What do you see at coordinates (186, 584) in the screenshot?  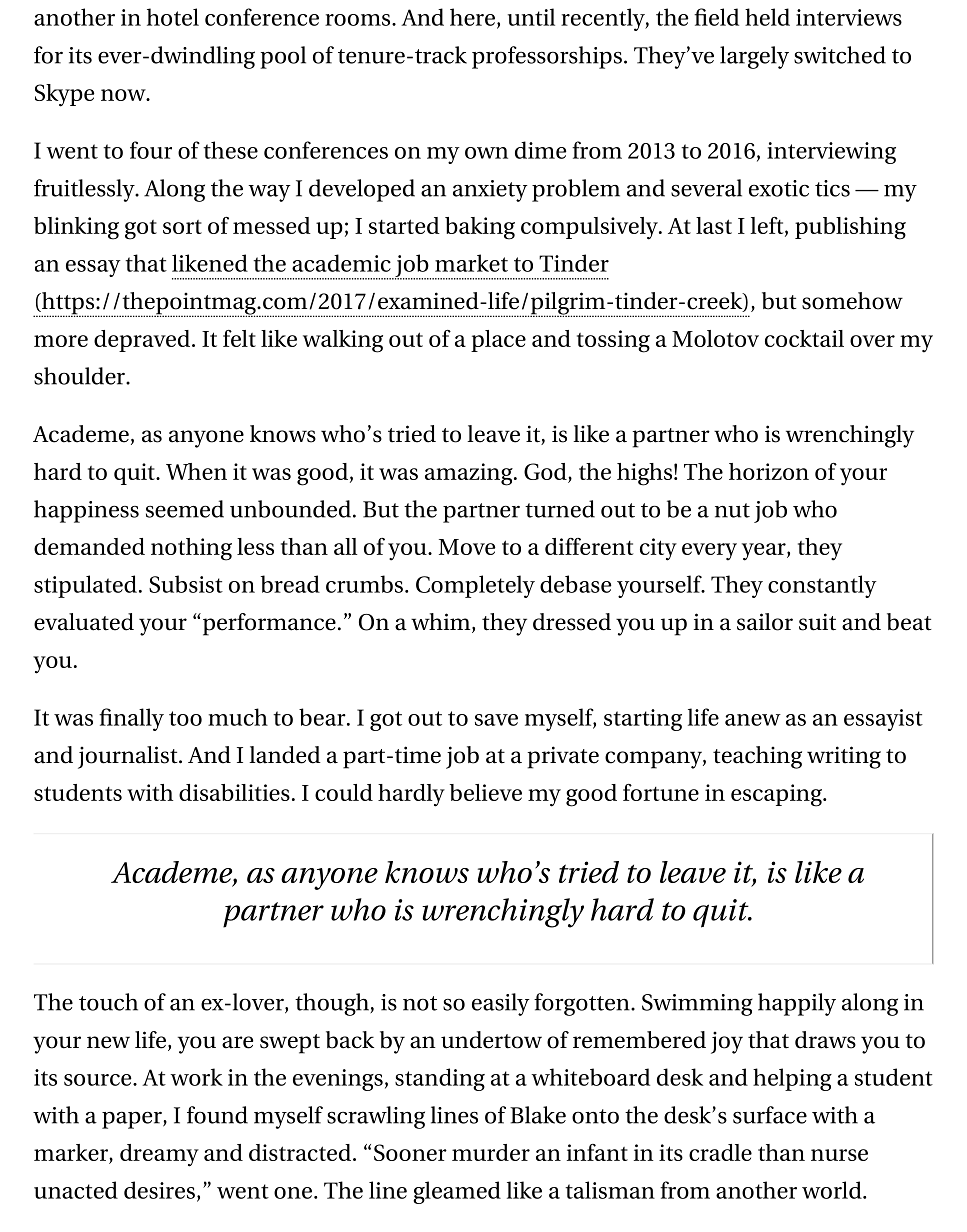 I see `Subsist` at bounding box center [186, 584].
